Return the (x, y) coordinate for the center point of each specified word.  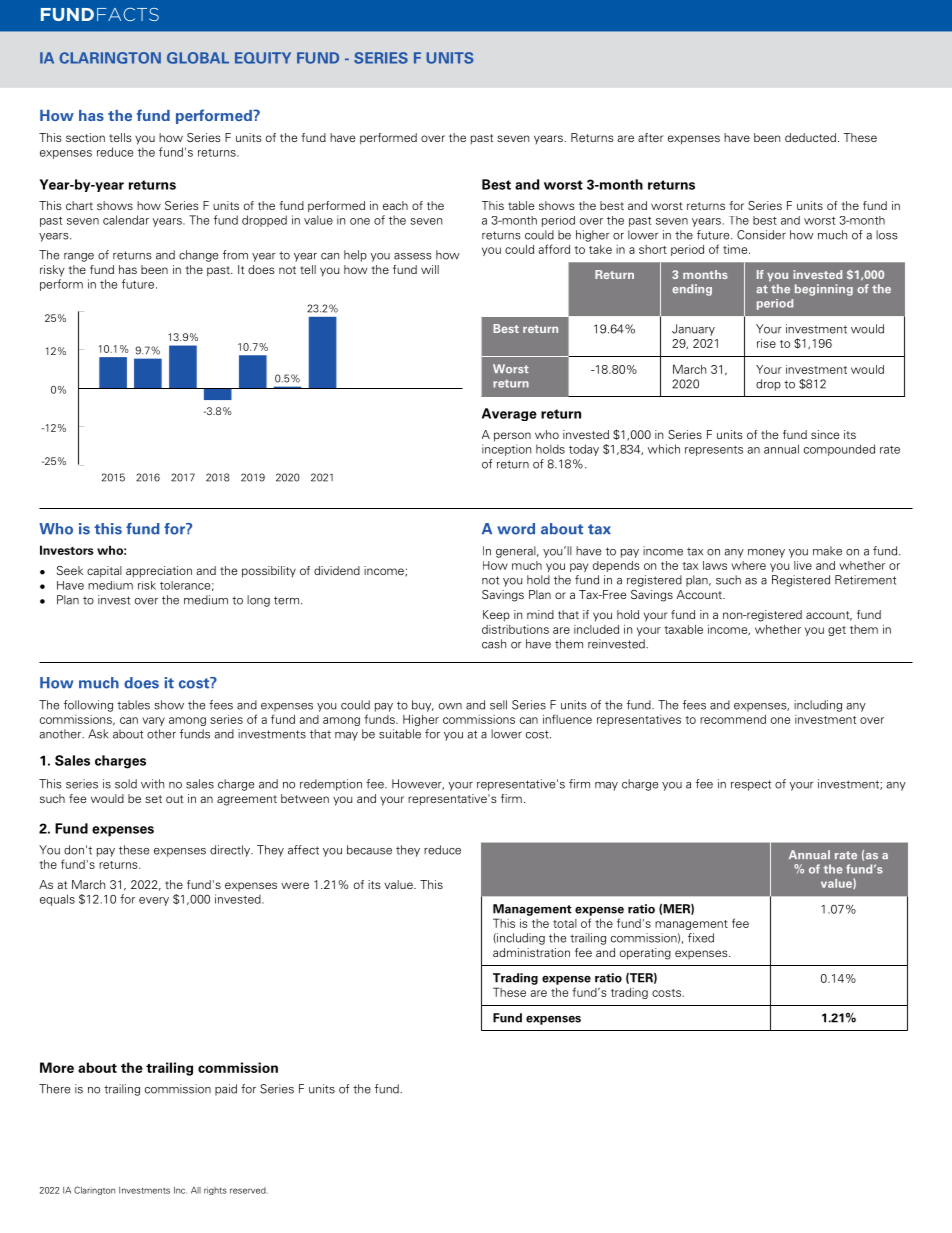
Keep (496, 616)
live (803, 565)
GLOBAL (198, 58)
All (196, 1190)
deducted (810, 137)
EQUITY (263, 58)
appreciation (159, 572)
